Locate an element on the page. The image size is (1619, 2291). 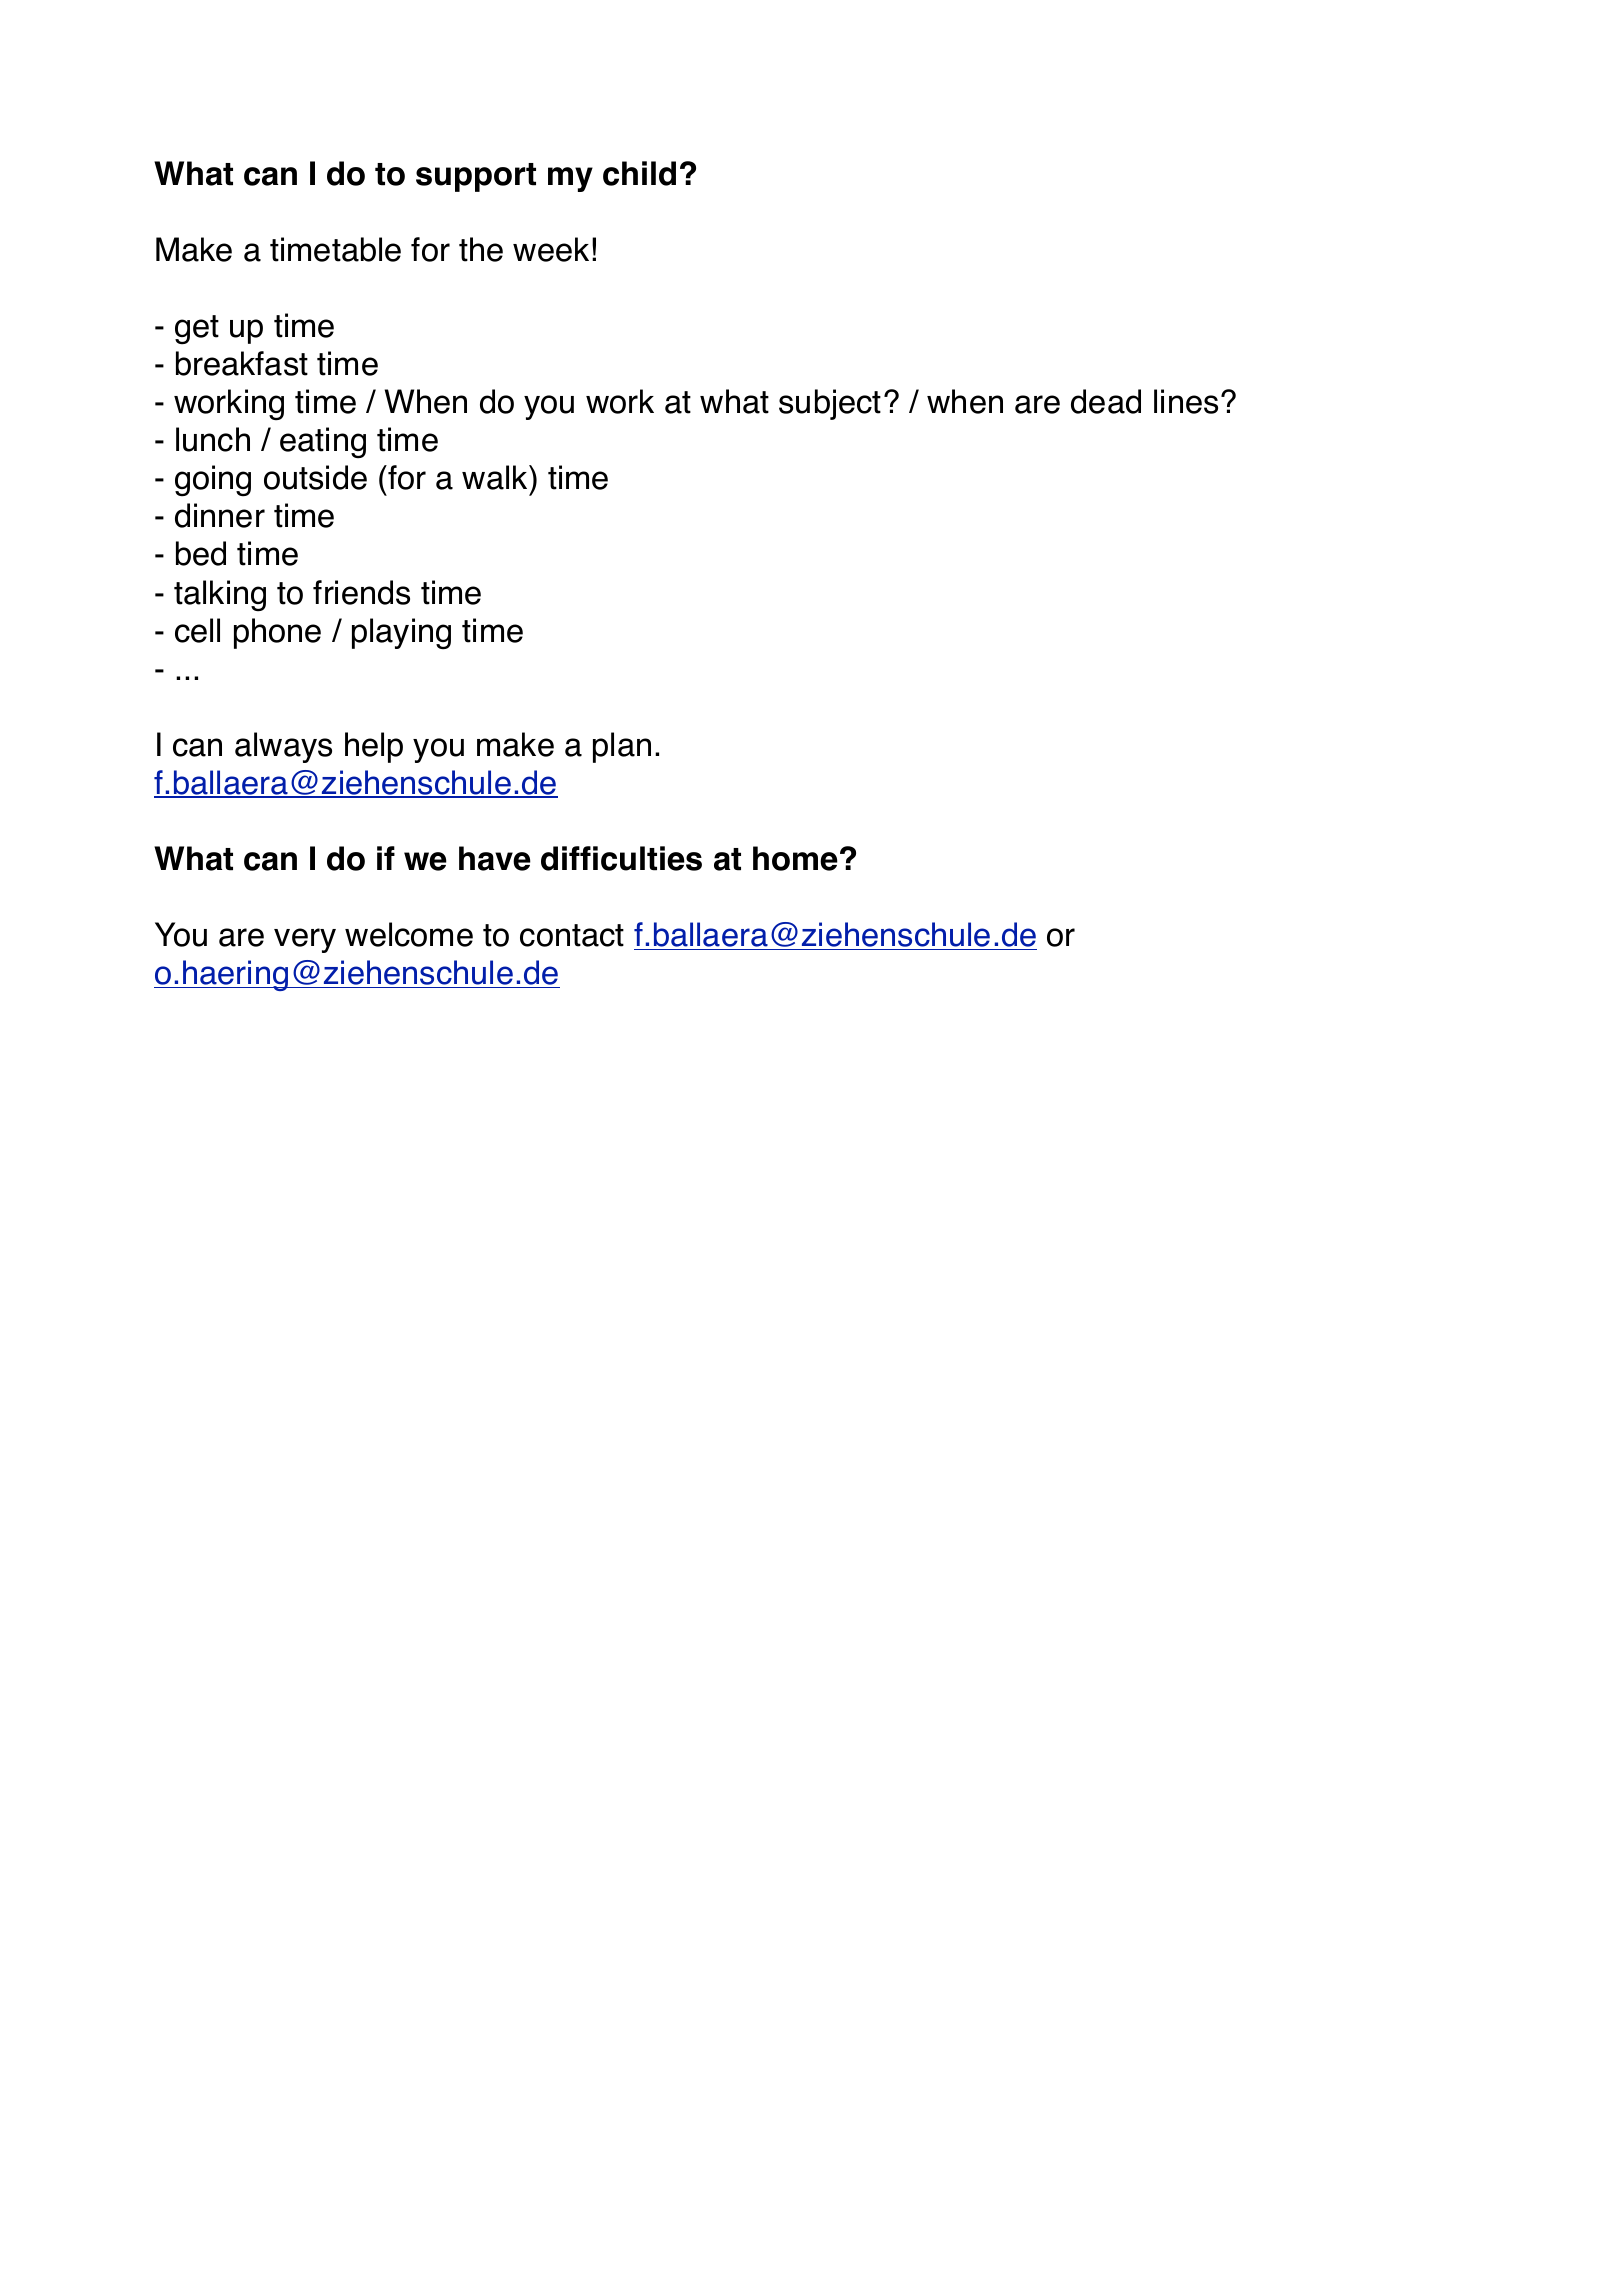
dead is located at coordinates (1106, 401).
